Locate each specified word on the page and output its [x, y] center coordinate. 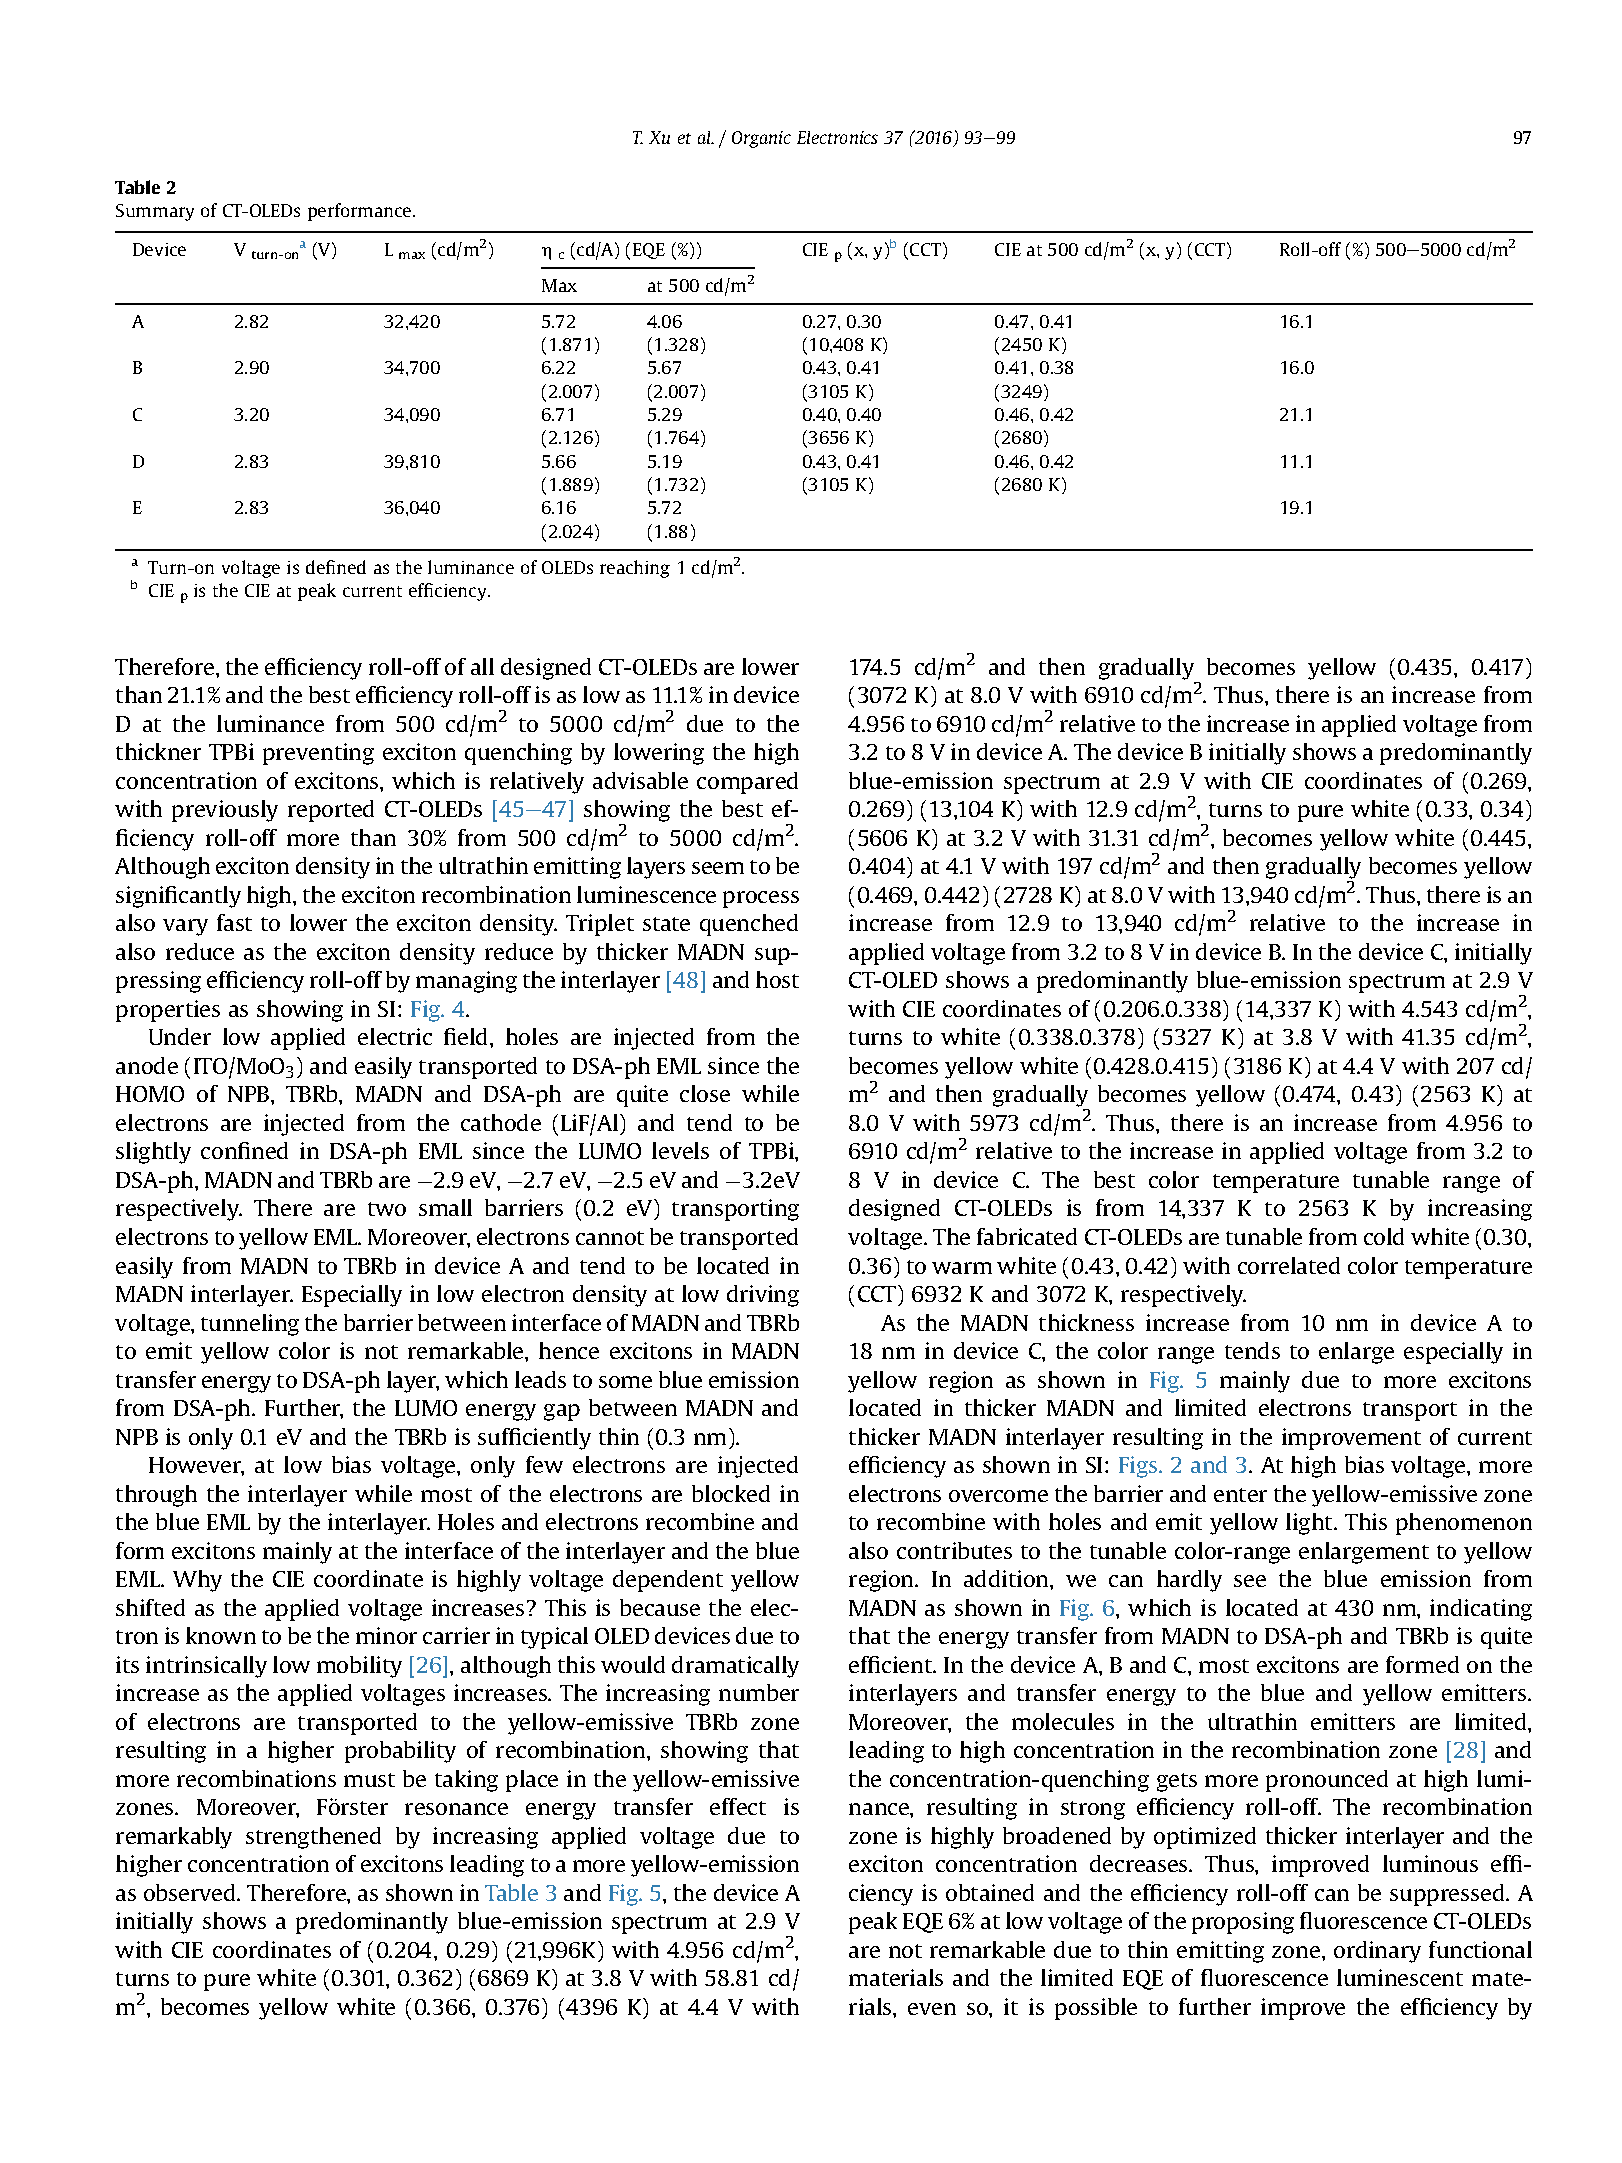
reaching [635, 569]
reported [331, 811]
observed [191, 1892]
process [761, 899]
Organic [761, 139]
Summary [155, 212]
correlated [1289, 1265]
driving [763, 1296]
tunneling [250, 1325]
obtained [990, 1892]
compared [747, 783]
